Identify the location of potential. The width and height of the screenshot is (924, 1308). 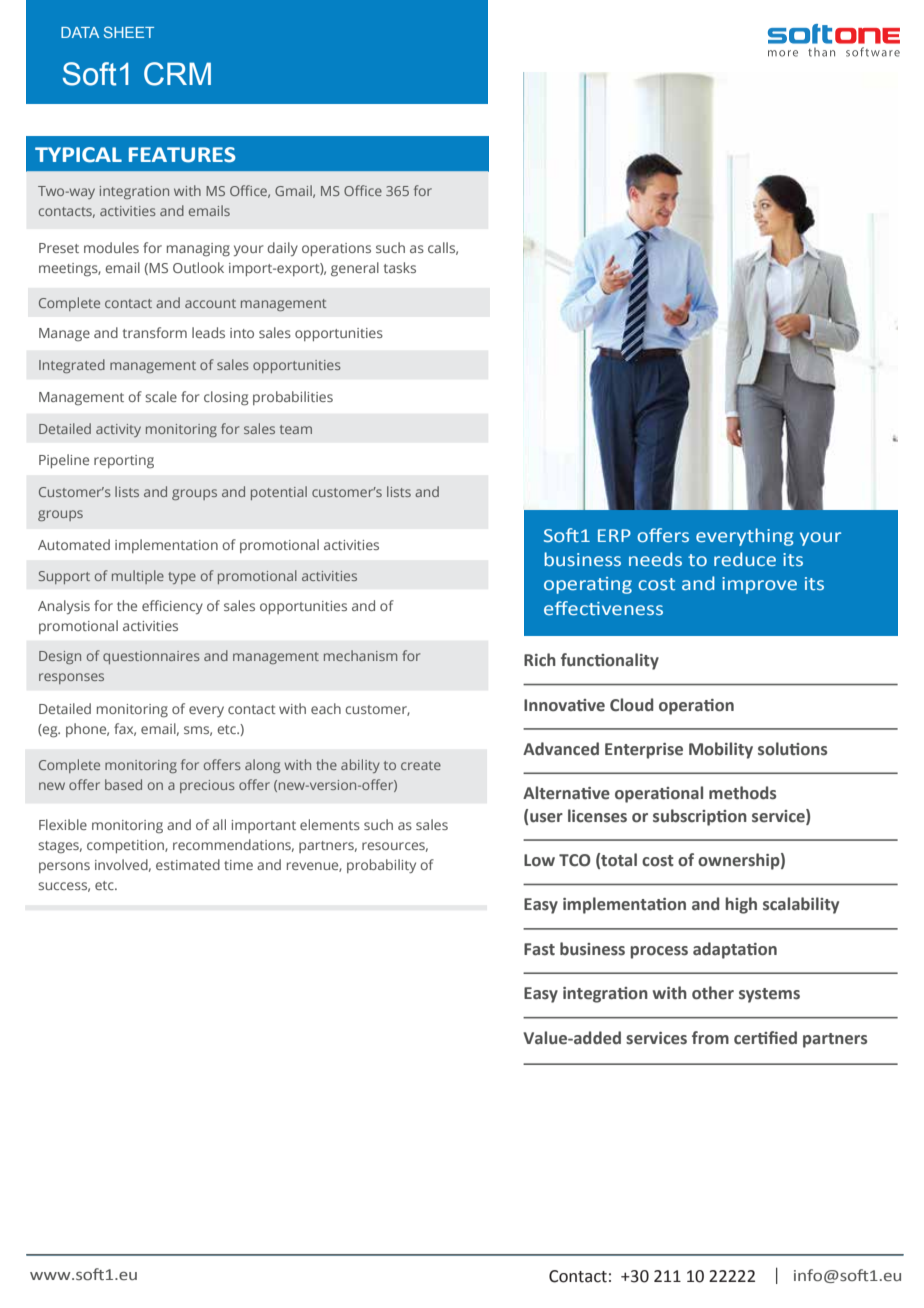
(279, 493).
